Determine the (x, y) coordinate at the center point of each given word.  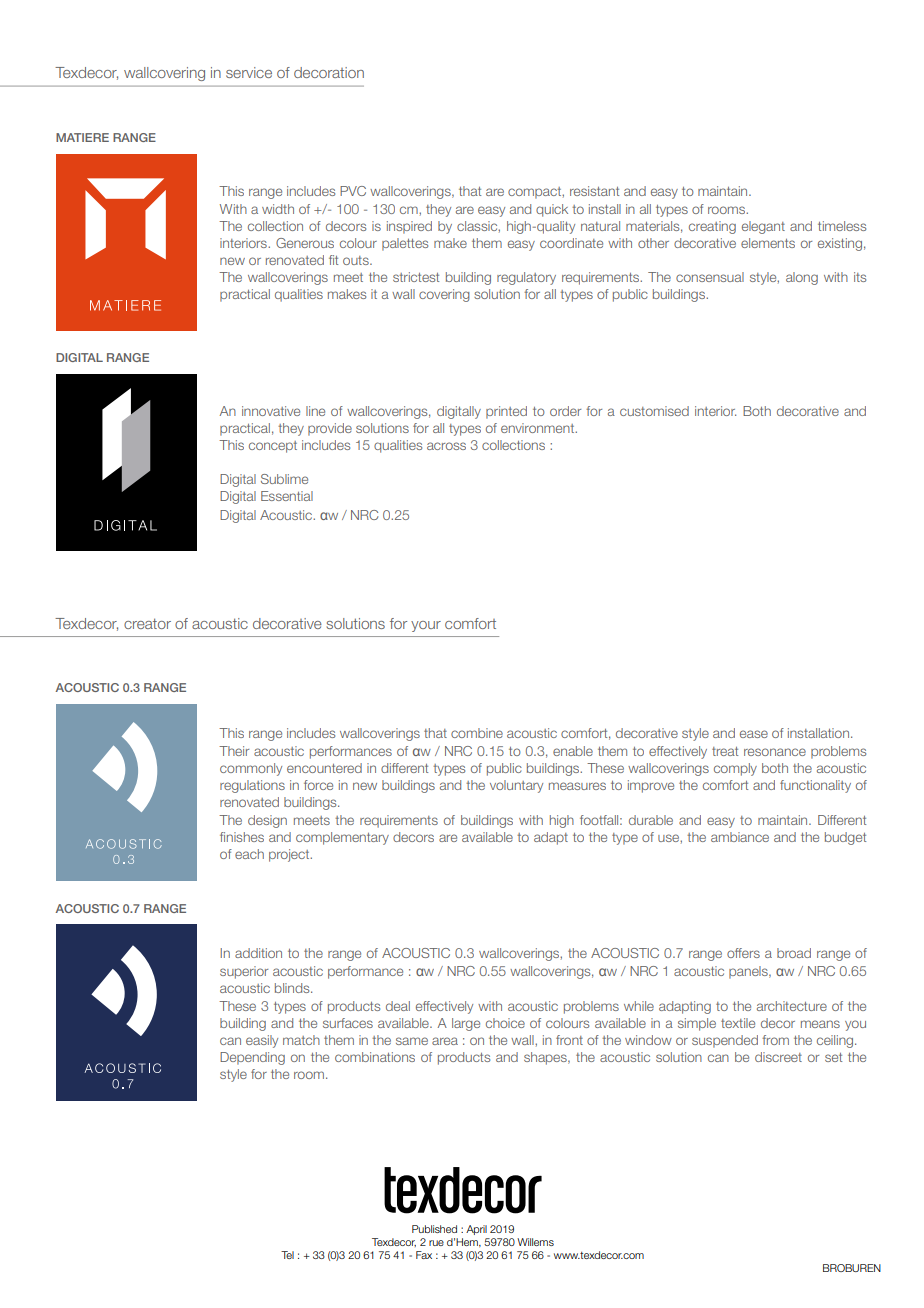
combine (477, 733)
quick (552, 210)
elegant (763, 227)
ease (754, 734)
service (249, 72)
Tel (287, 1255)
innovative (271, 411)
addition (258, 953)
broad (794, 953)
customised (654, 411)
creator (147, 623)
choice (505, 1023)
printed (506, 412)
